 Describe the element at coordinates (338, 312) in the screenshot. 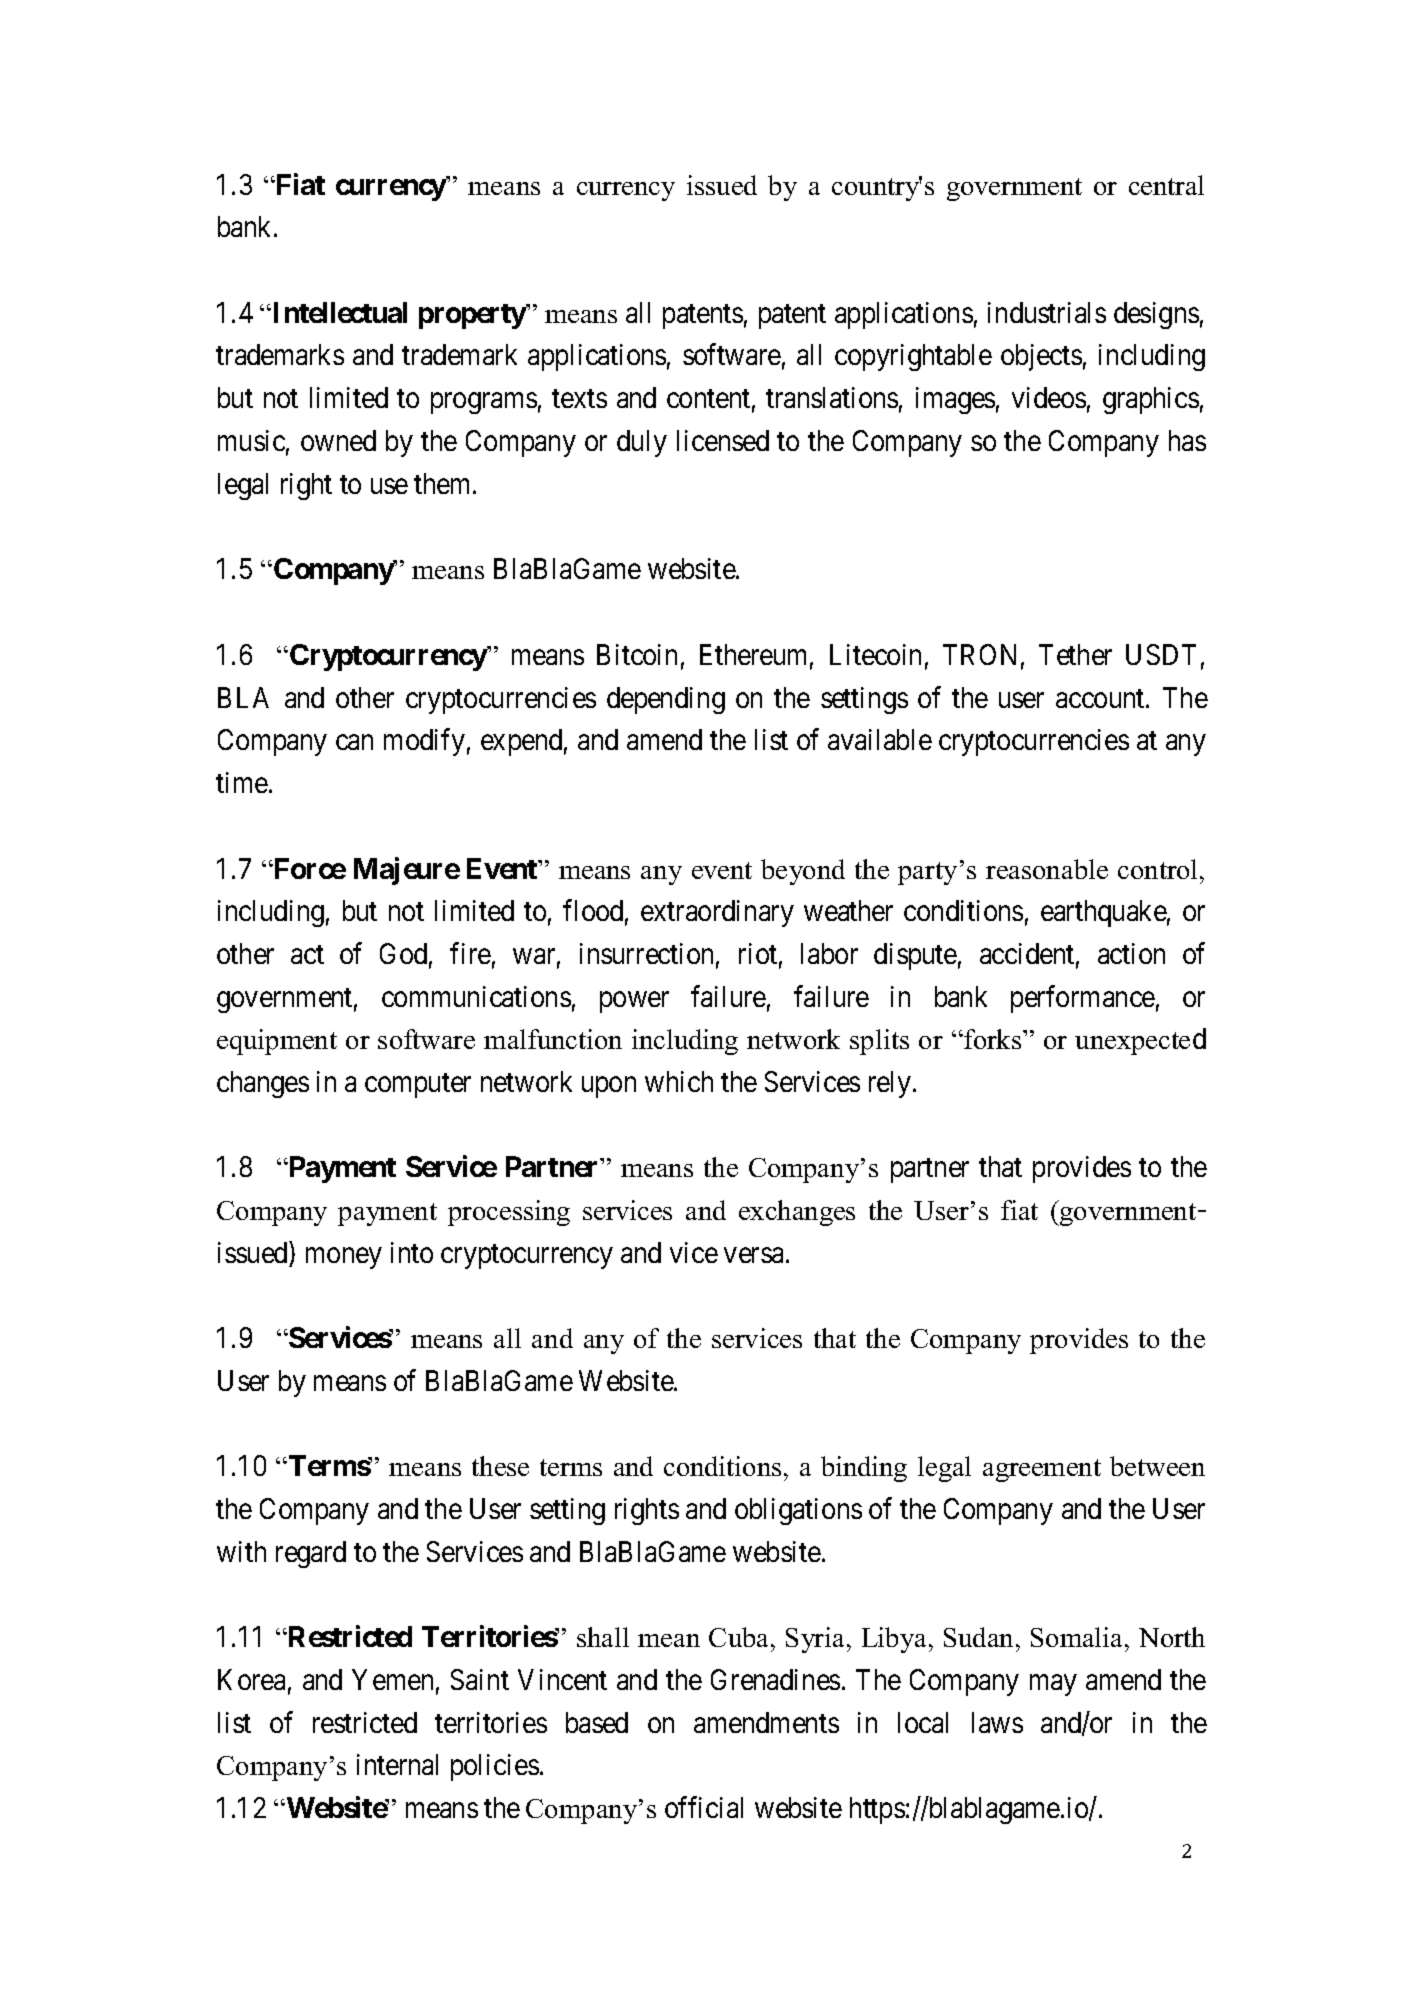

I see `Intellectual` at that location.
